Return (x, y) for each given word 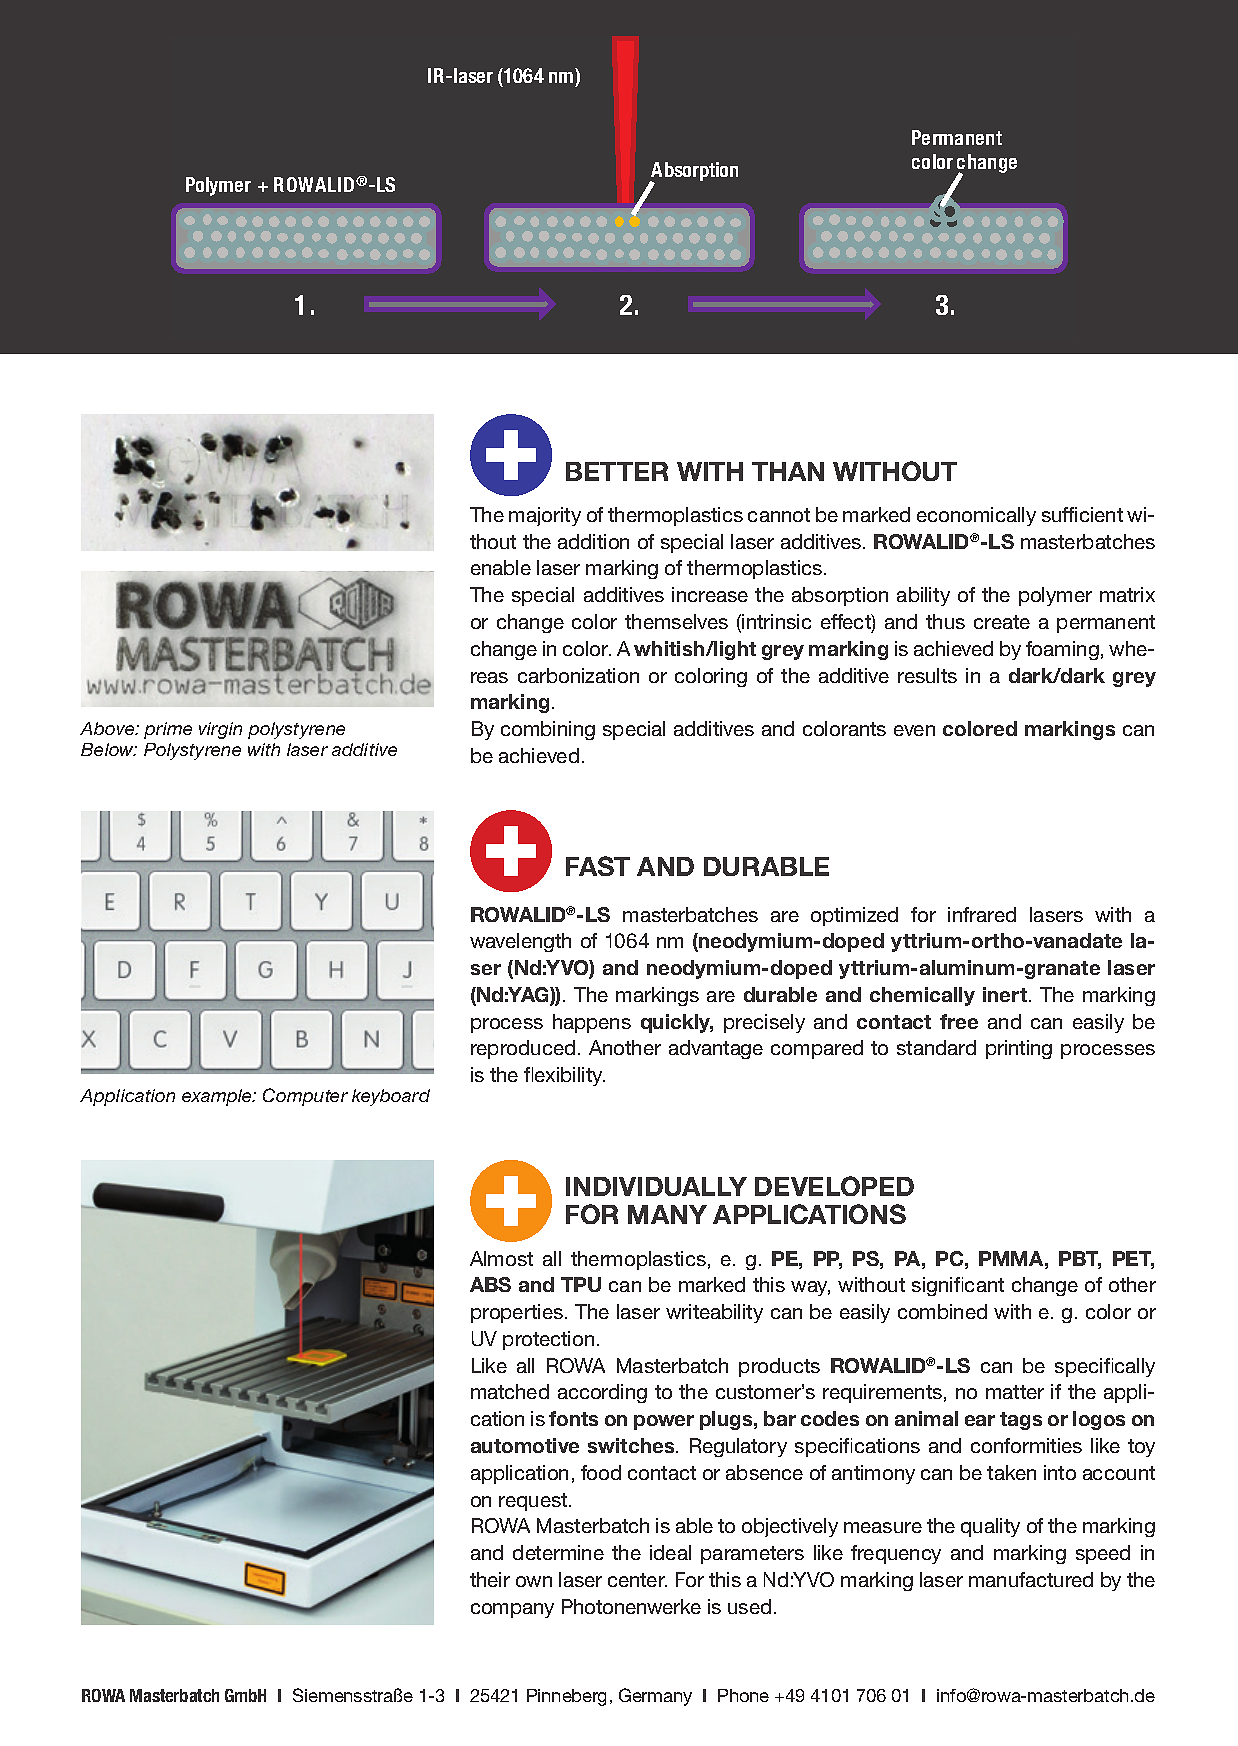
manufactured (1031, 1579)
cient (1101, 514)
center (637, 1580)
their (490, 1579)
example (218, 1097)
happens (592, 1023)
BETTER (617, 471)
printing (1019, 1049)
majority (545, 516)
